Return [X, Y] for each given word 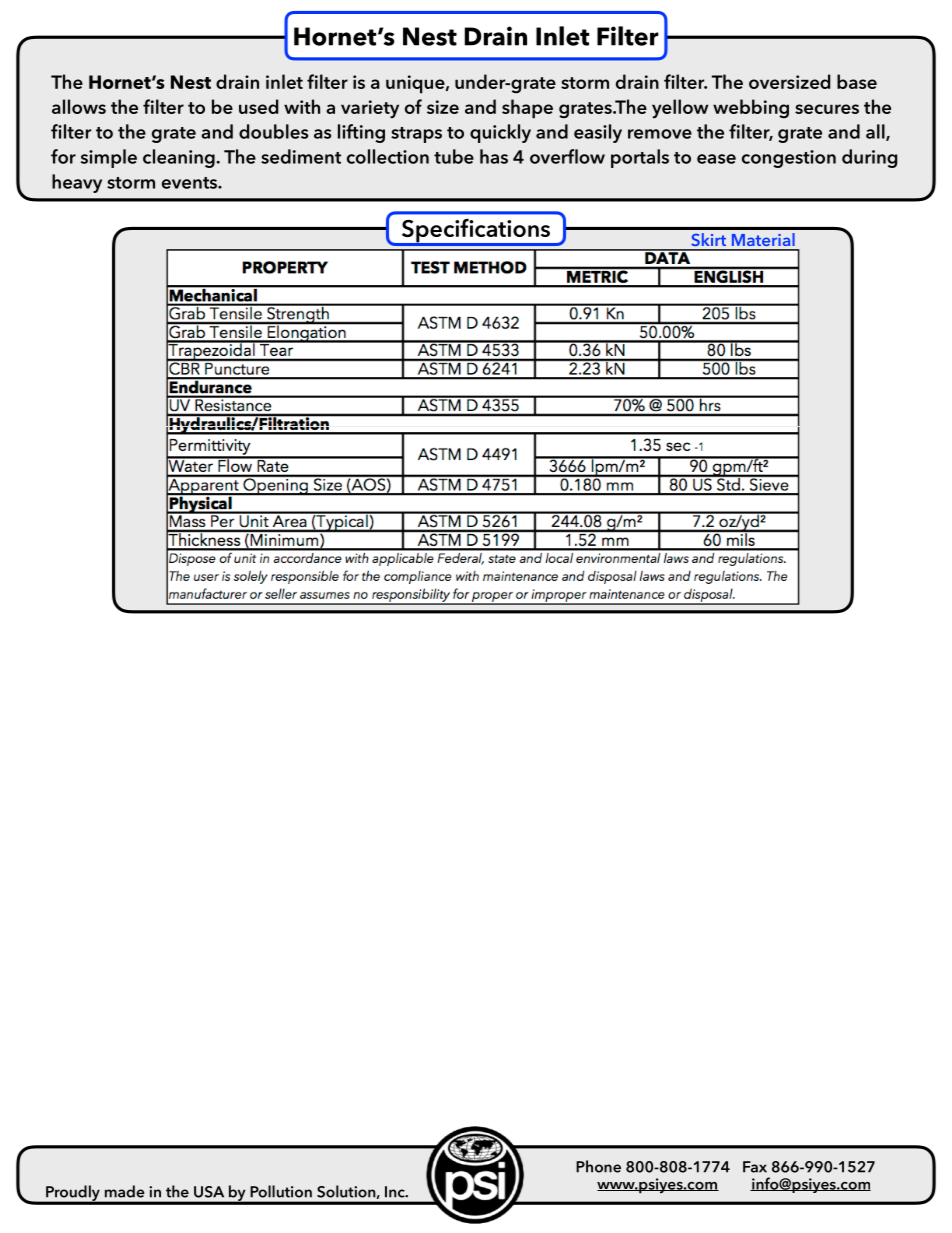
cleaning [180, 158]
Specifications [475, 232]
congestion [789, 159]
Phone [598, 1166]
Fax [755, 1167]
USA [209, 1192]
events [190, 183]
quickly [500, 133]
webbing [751, 108]
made [125, 1191]
